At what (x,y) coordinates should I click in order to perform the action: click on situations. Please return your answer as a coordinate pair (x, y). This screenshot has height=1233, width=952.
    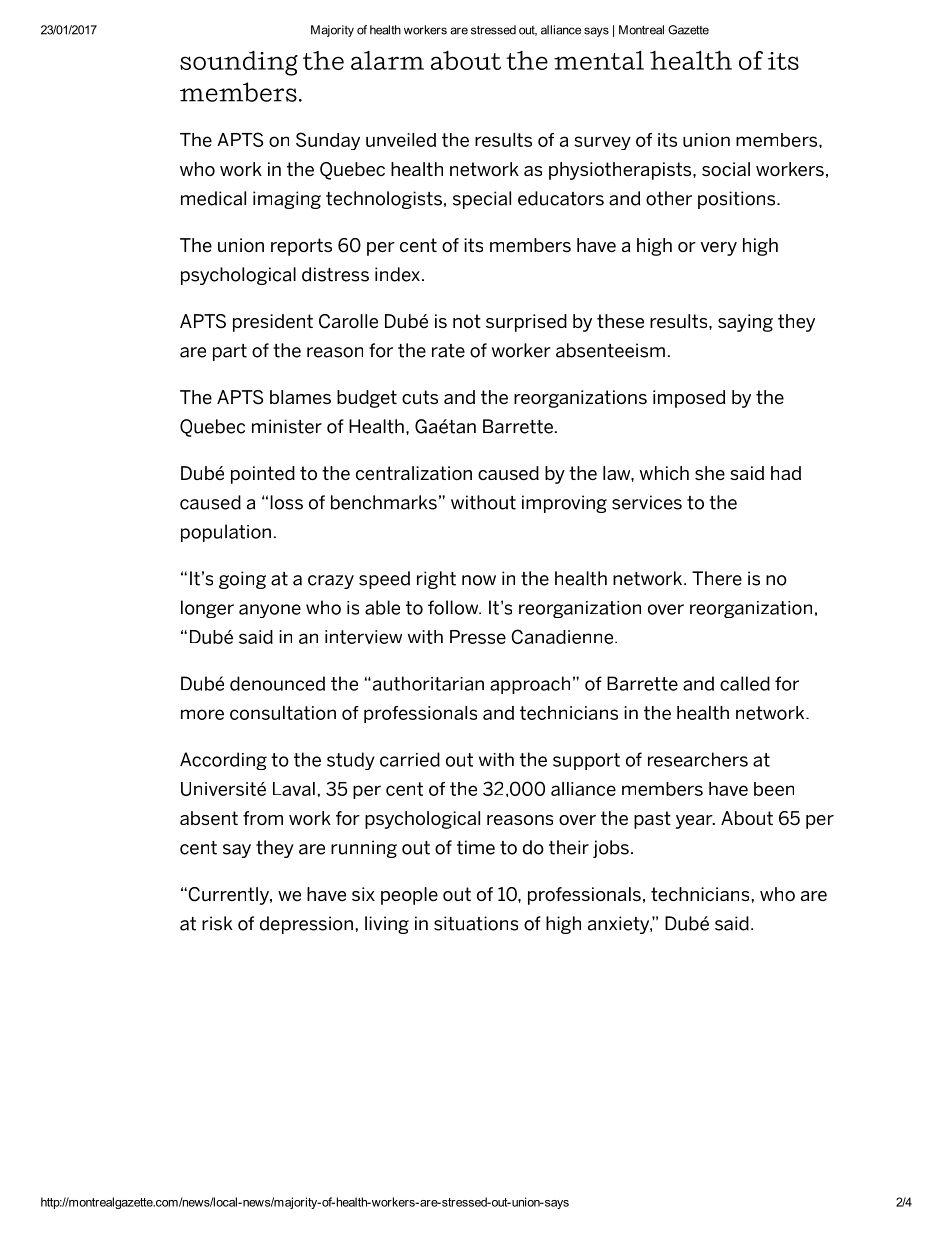
    Looking at the image, I should click on (476, 923).
